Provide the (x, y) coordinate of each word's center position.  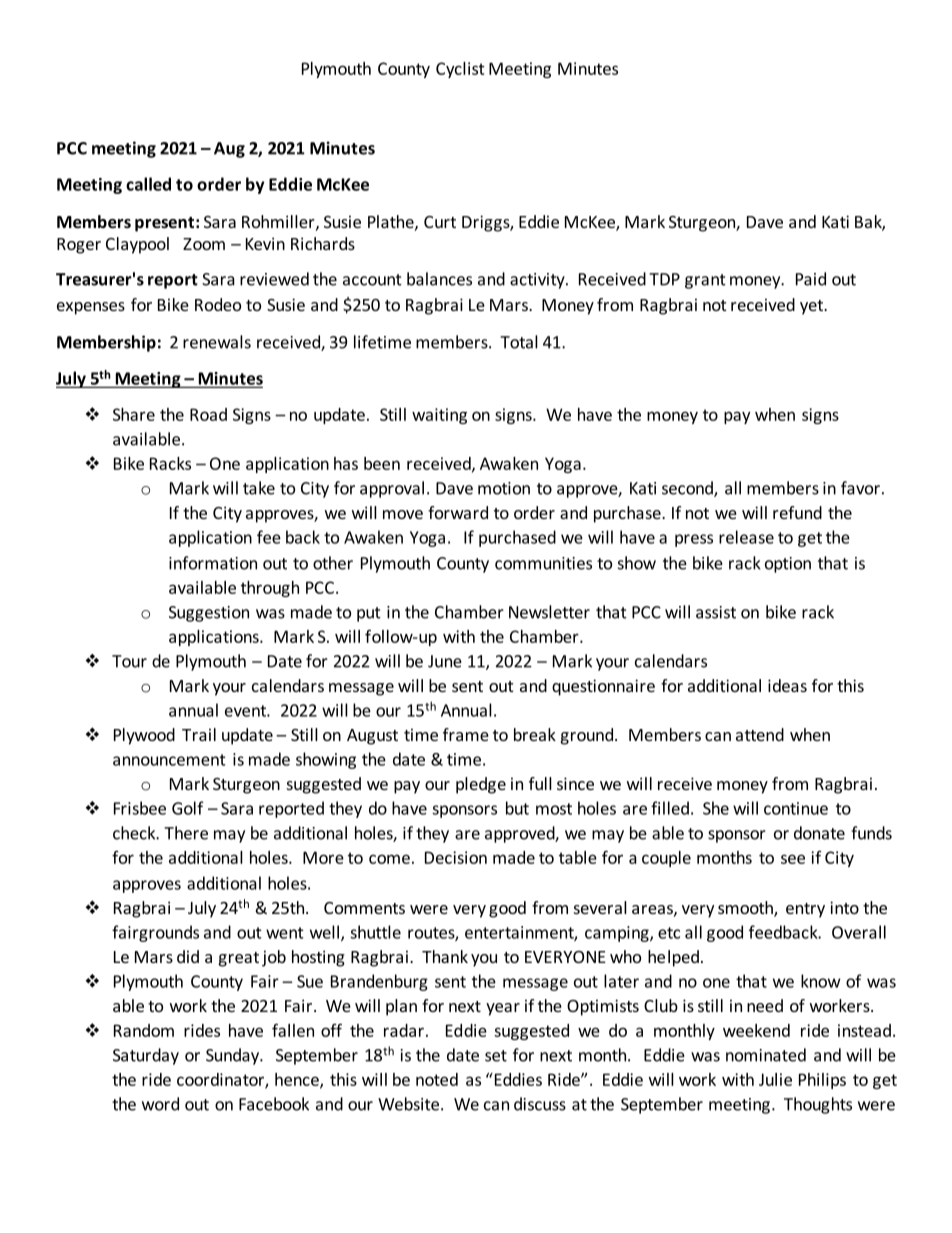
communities (543, 563)
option (788, 565)
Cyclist (460, 70)
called (148, 184)
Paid (811, 279)
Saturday (146, 1056)
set (496, 1056)
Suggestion (209, 614)
